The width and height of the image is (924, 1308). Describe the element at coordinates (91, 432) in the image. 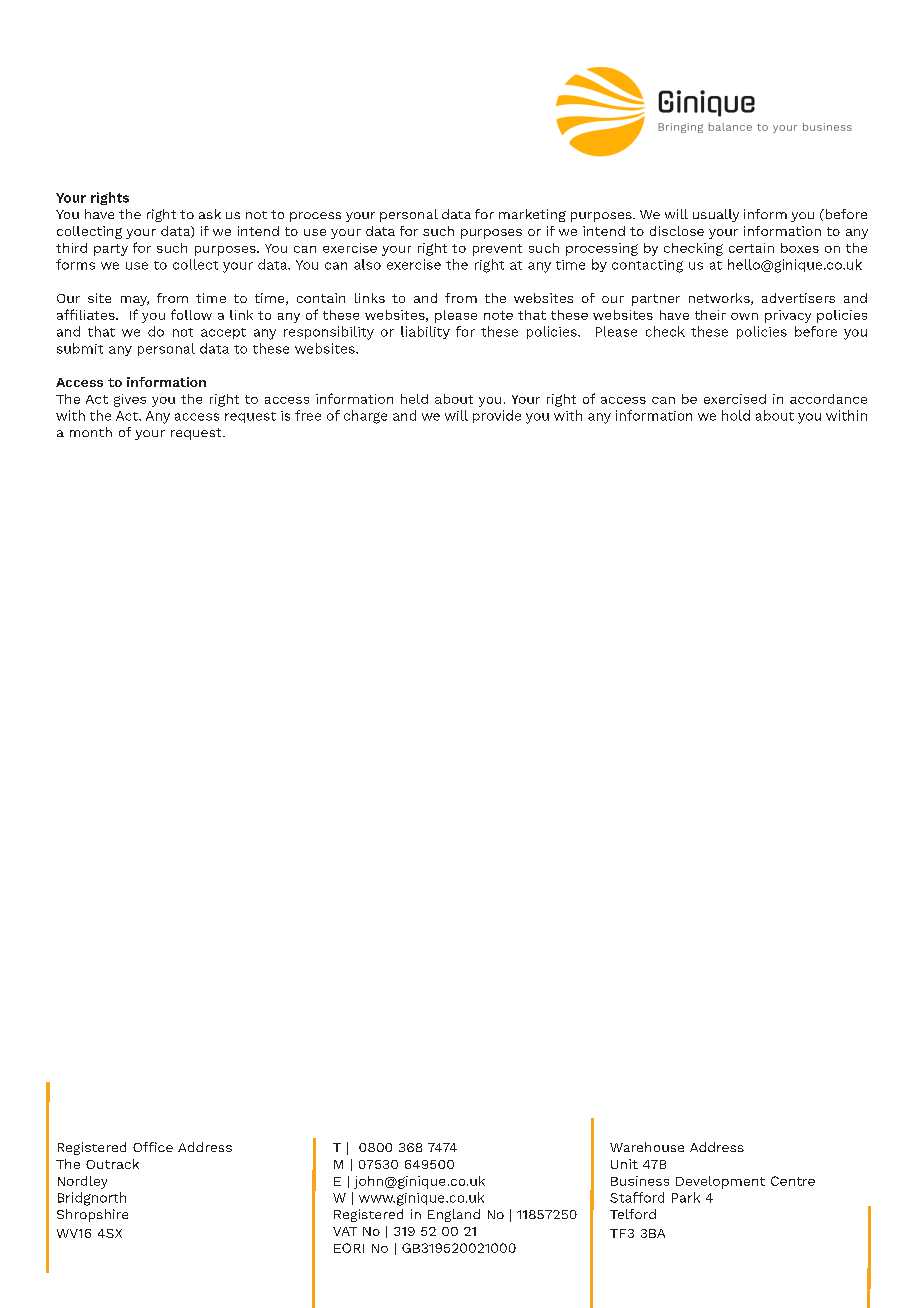

I see `month` at that location.
